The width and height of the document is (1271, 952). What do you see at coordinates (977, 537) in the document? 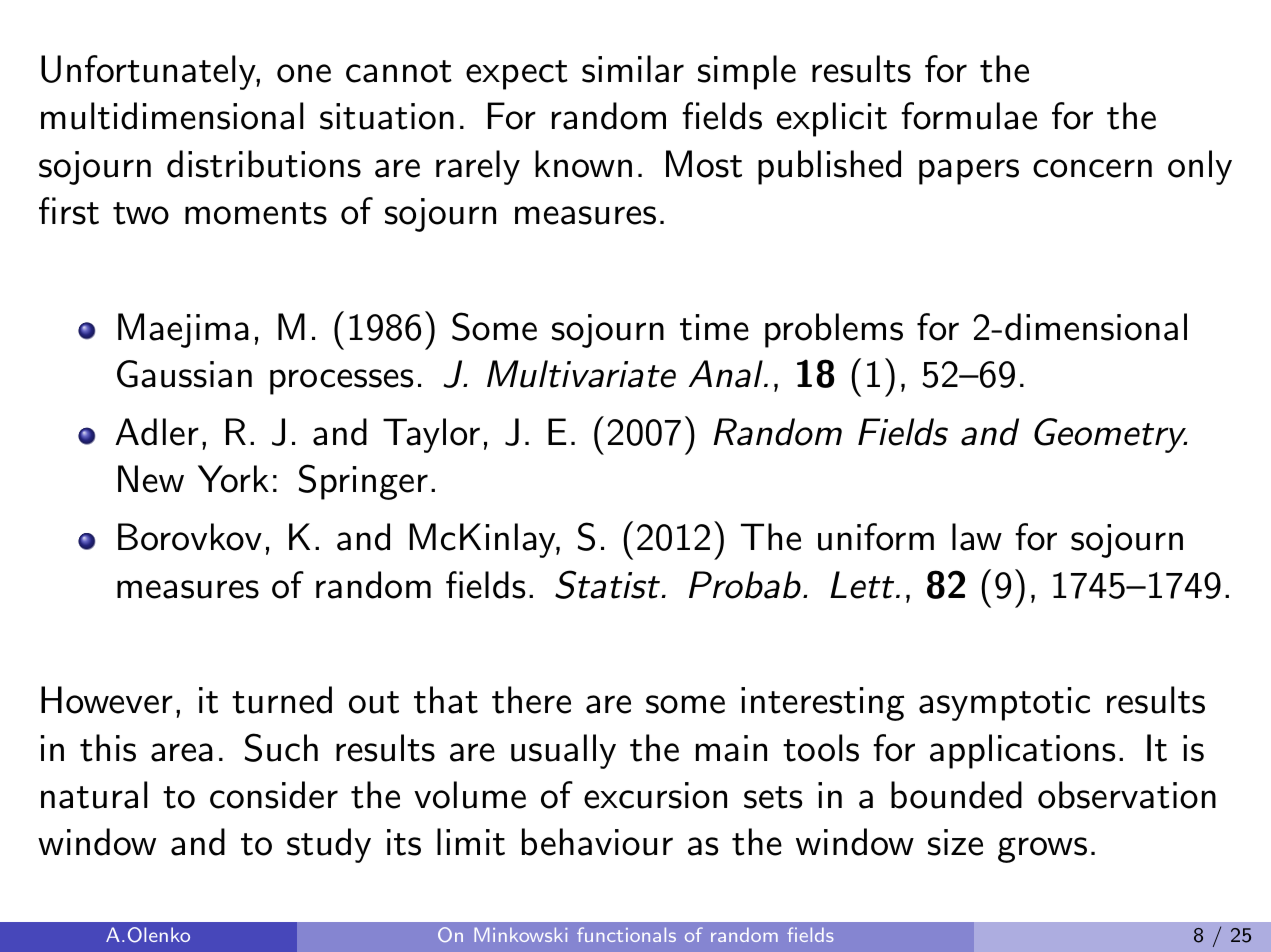
I see `law` at bounding box center [977, 537].
